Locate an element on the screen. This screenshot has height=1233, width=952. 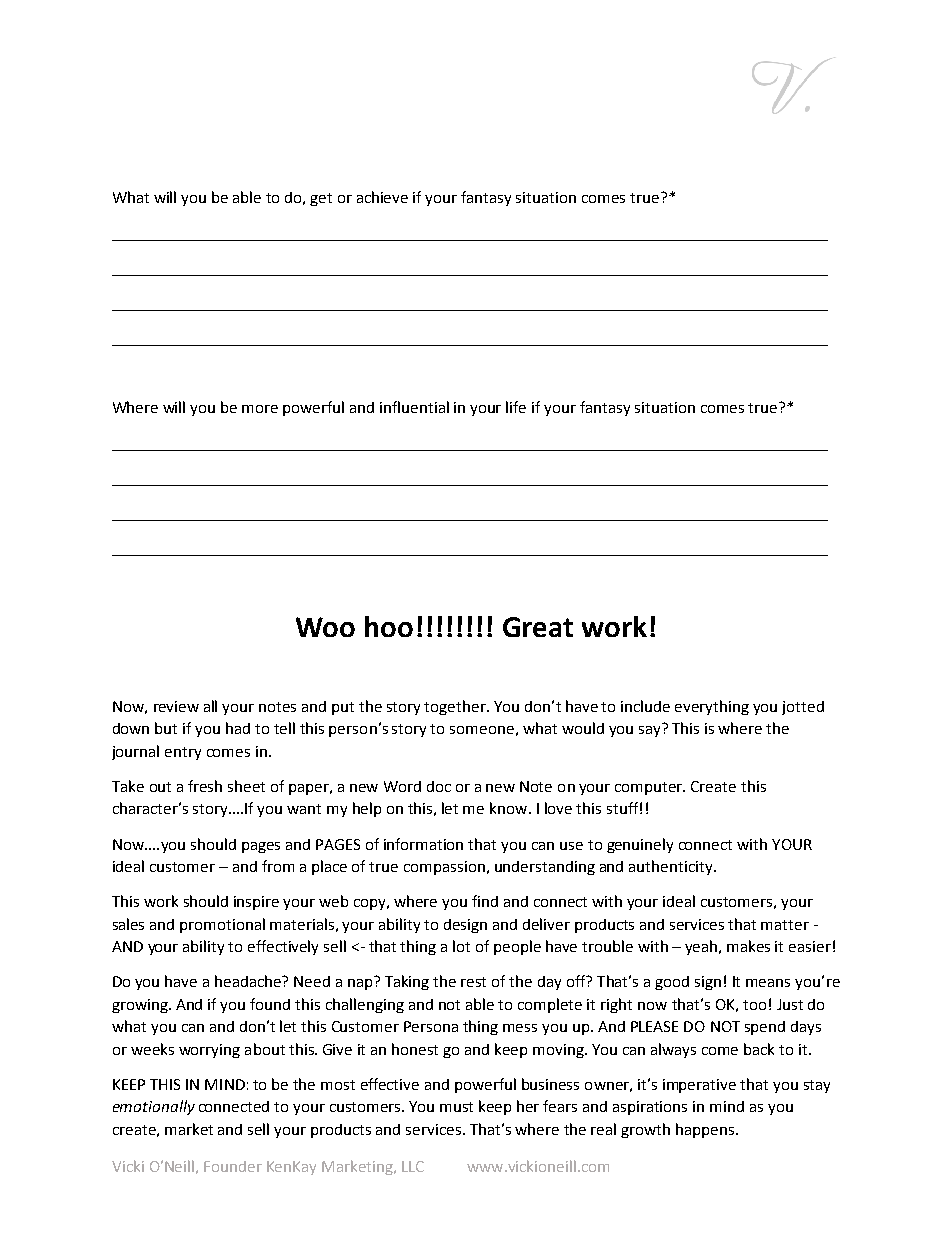
review is located at coordinates (176, 706).
